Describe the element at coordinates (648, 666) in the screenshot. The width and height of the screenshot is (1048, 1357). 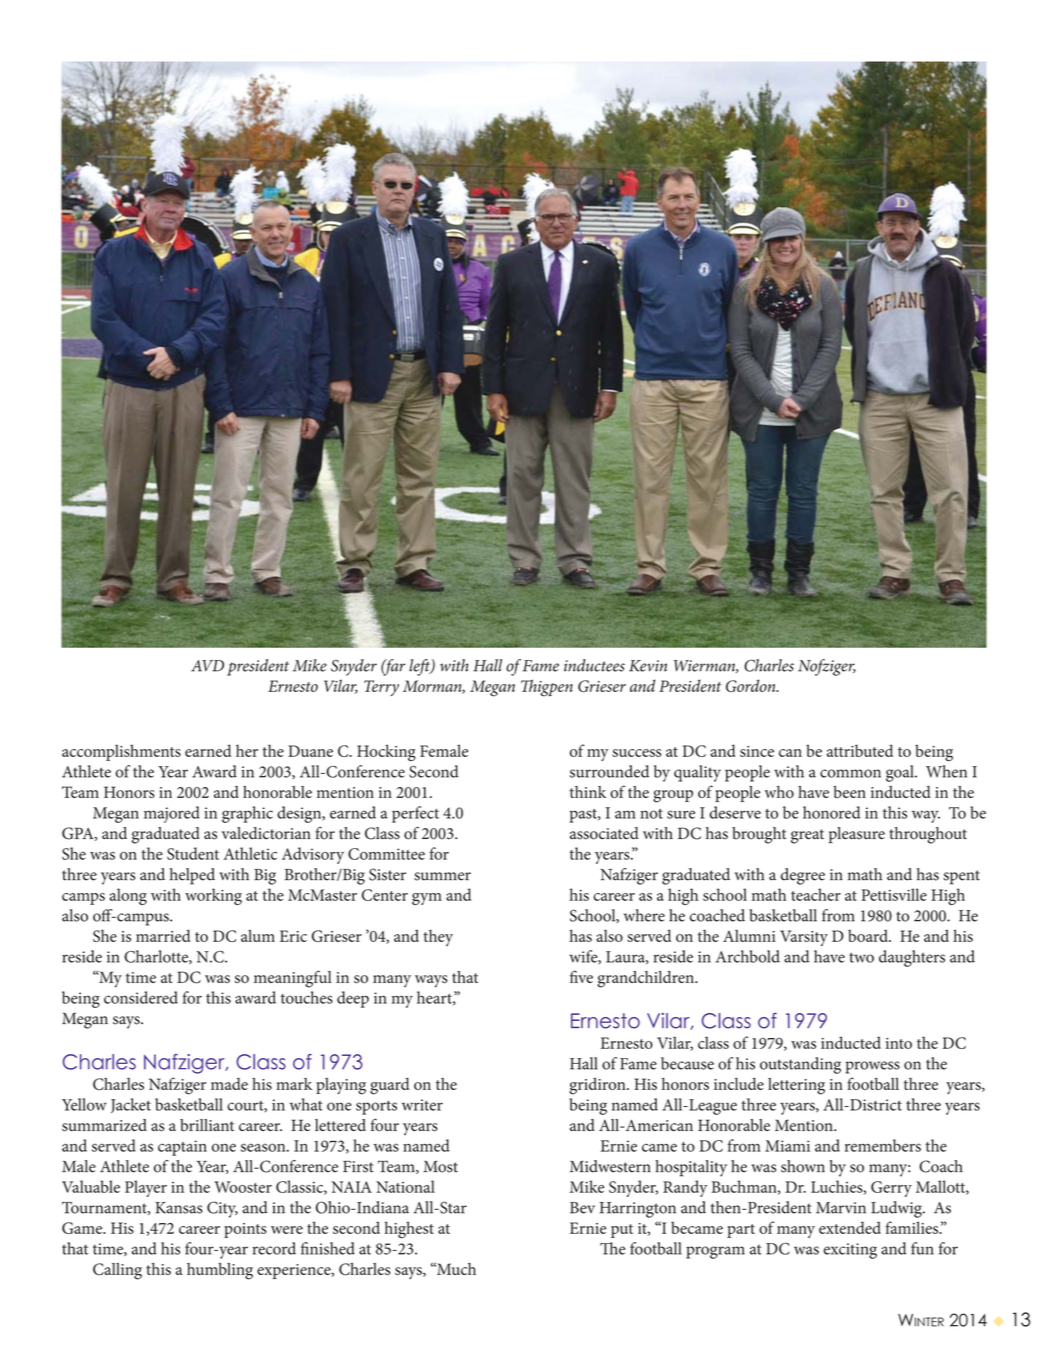
I see `Kevin` at that location.
